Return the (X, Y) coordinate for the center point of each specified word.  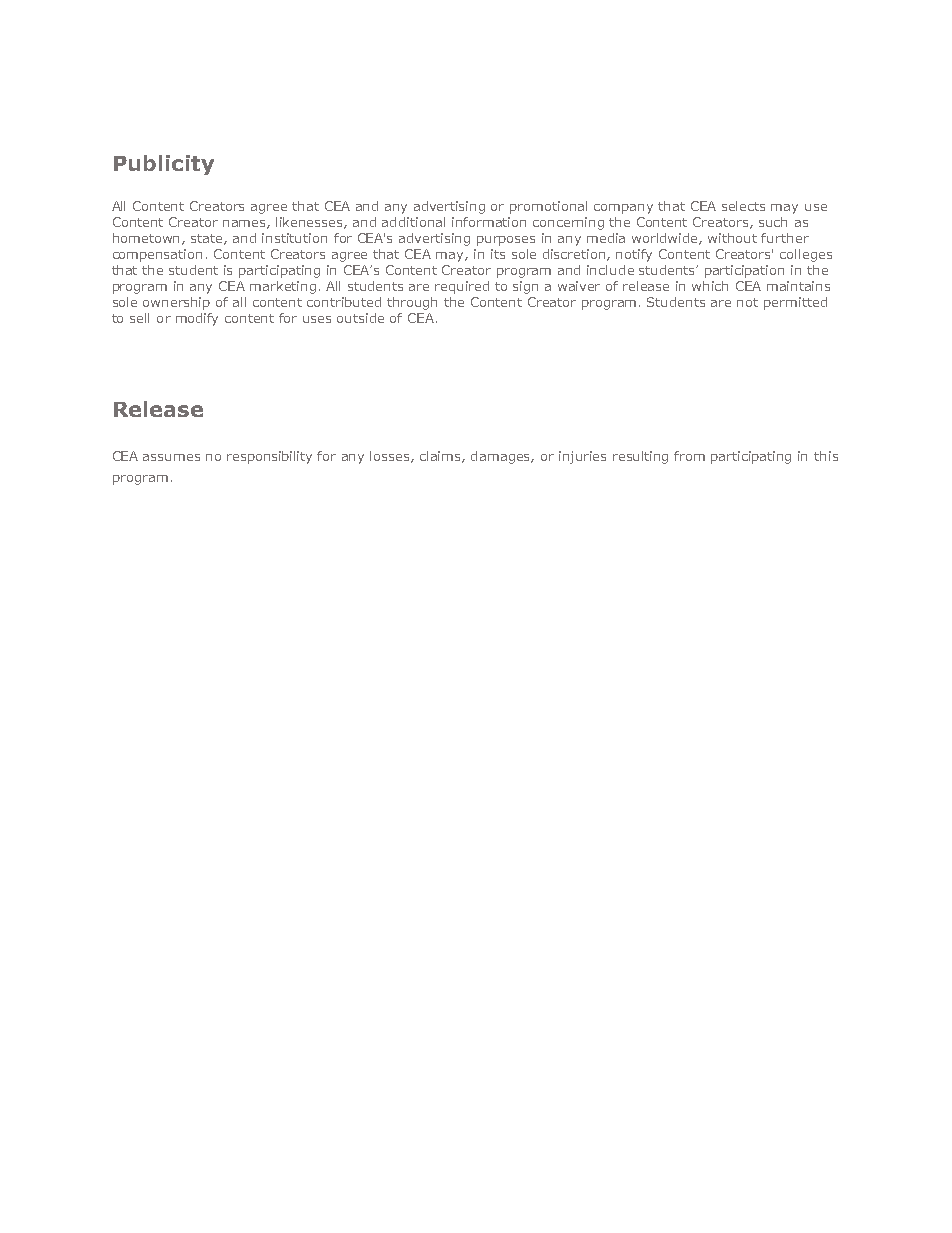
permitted (795, 303)
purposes (506, 241)
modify (197, 319)
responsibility (269, 457)
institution (294, 238)
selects (743, 206)
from (689, 456)
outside (360, 318)
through (412, 303)
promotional (548, 207)
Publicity (164, 165)
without (732, 238)
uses (317, 319)
